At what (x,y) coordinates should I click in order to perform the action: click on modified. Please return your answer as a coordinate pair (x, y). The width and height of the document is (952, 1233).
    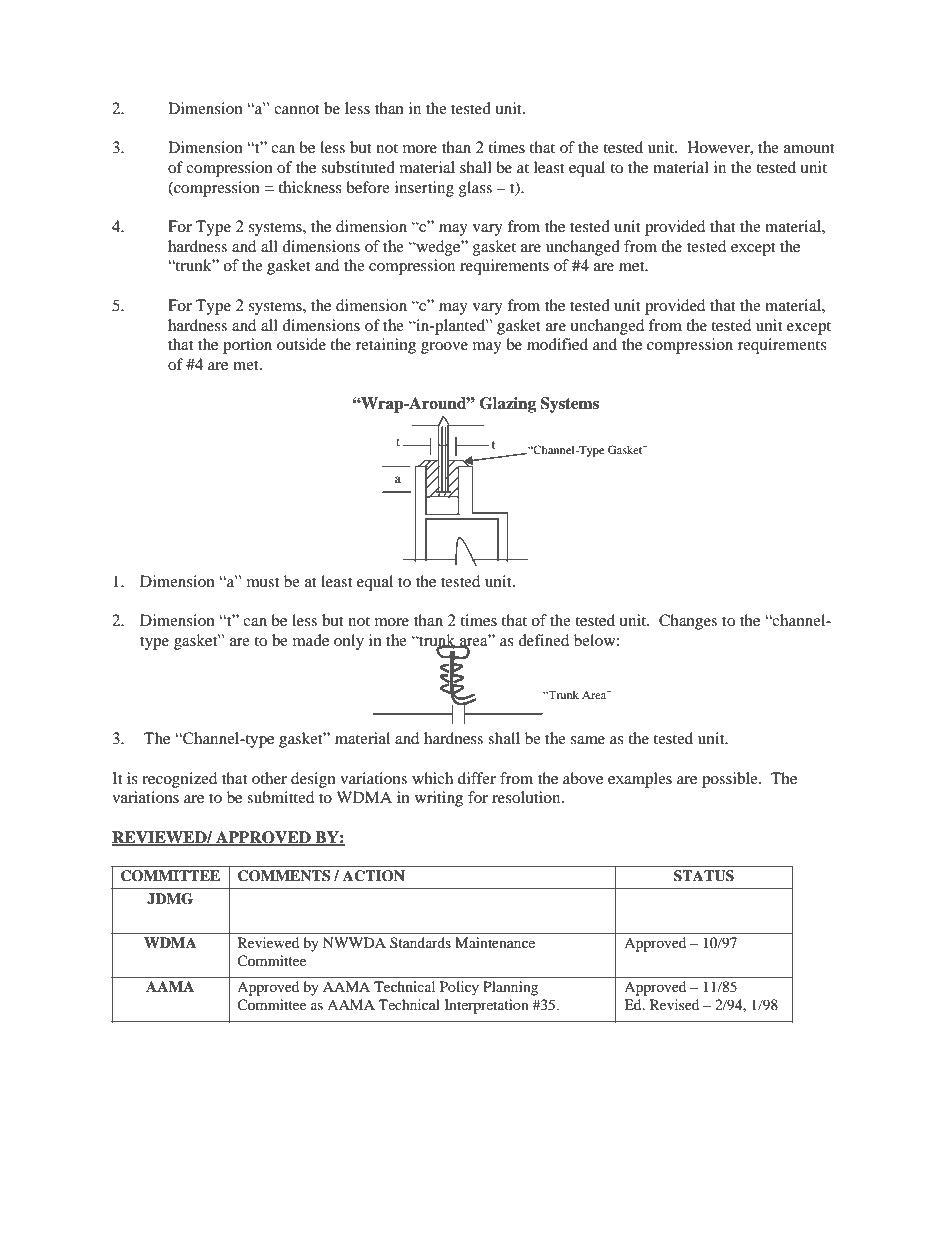
    Looking at the image, I should click on (557, 344).
